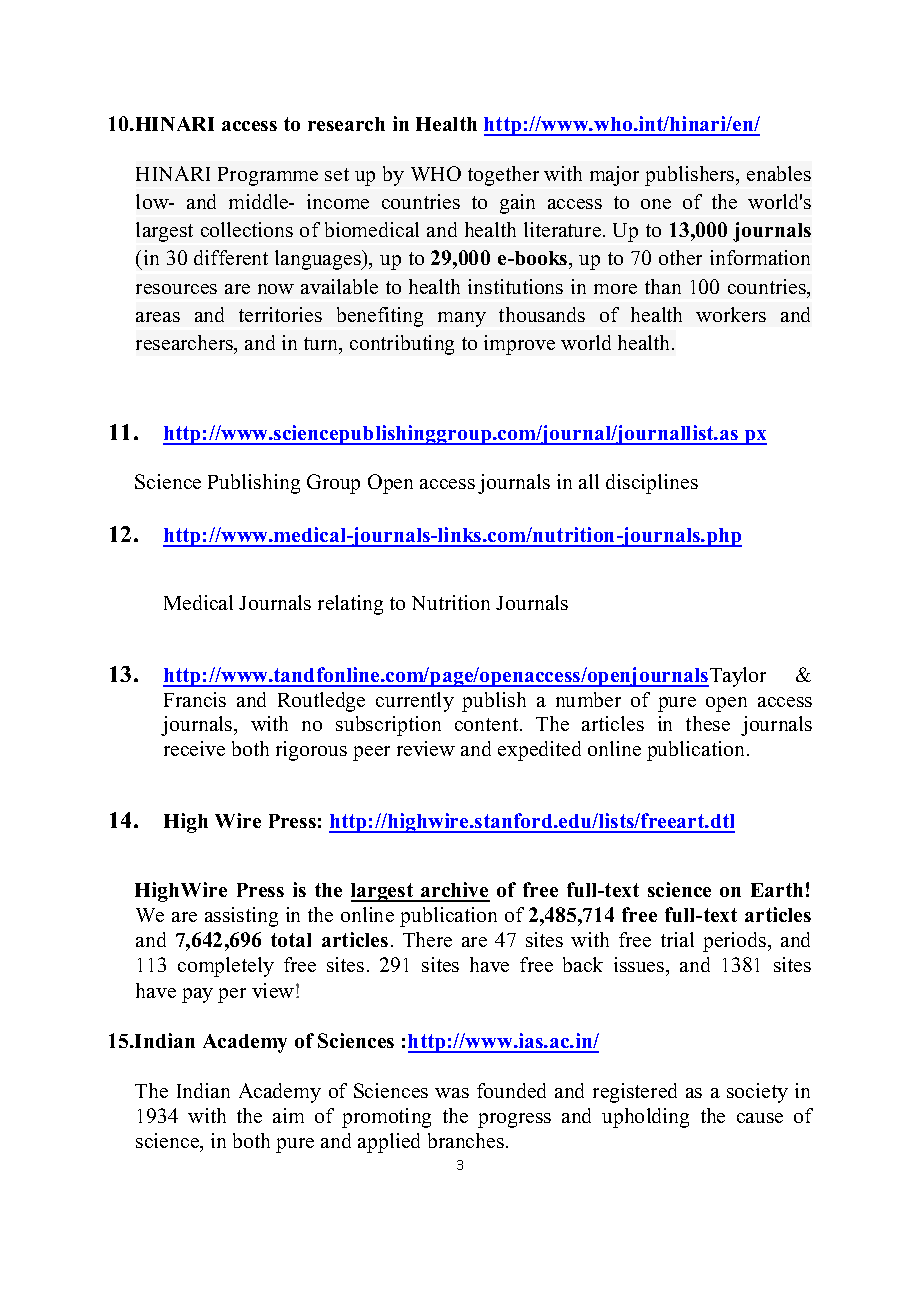 Image resolution: width=924 pixels, height=1308 pixels. Describe the element at coordinates (760, 1118) in the screenshot. I see `cause` at that location.
